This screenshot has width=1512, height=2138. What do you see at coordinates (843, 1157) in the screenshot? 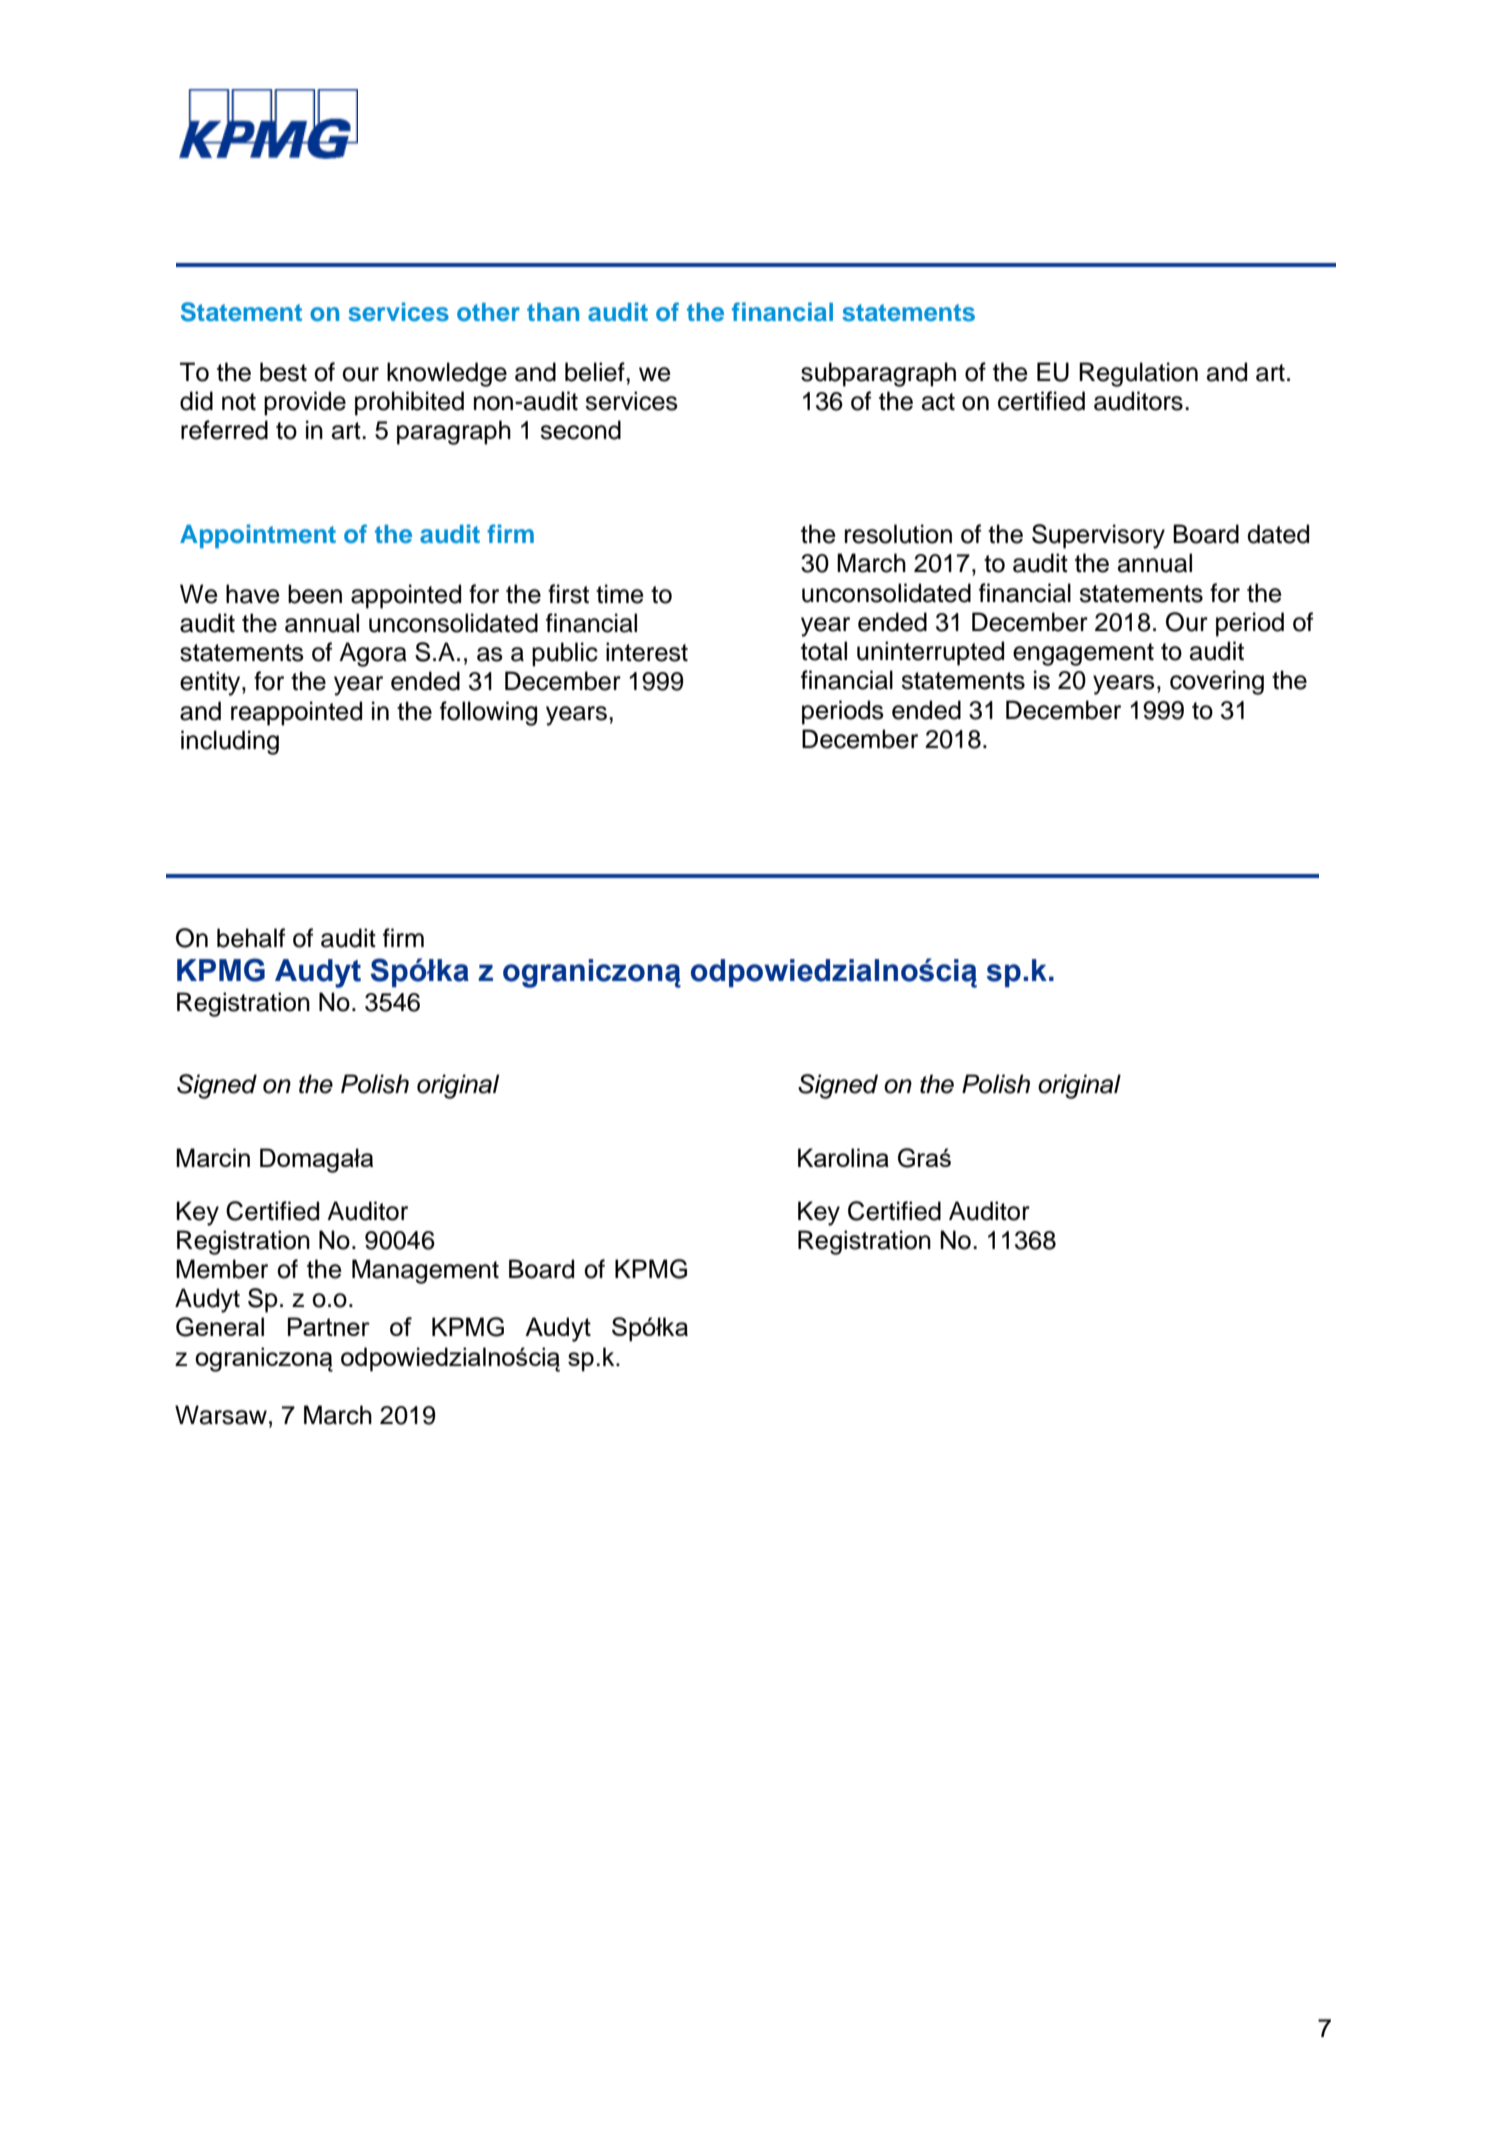
I see `Karolina` at bounding box center [843, 1157].
